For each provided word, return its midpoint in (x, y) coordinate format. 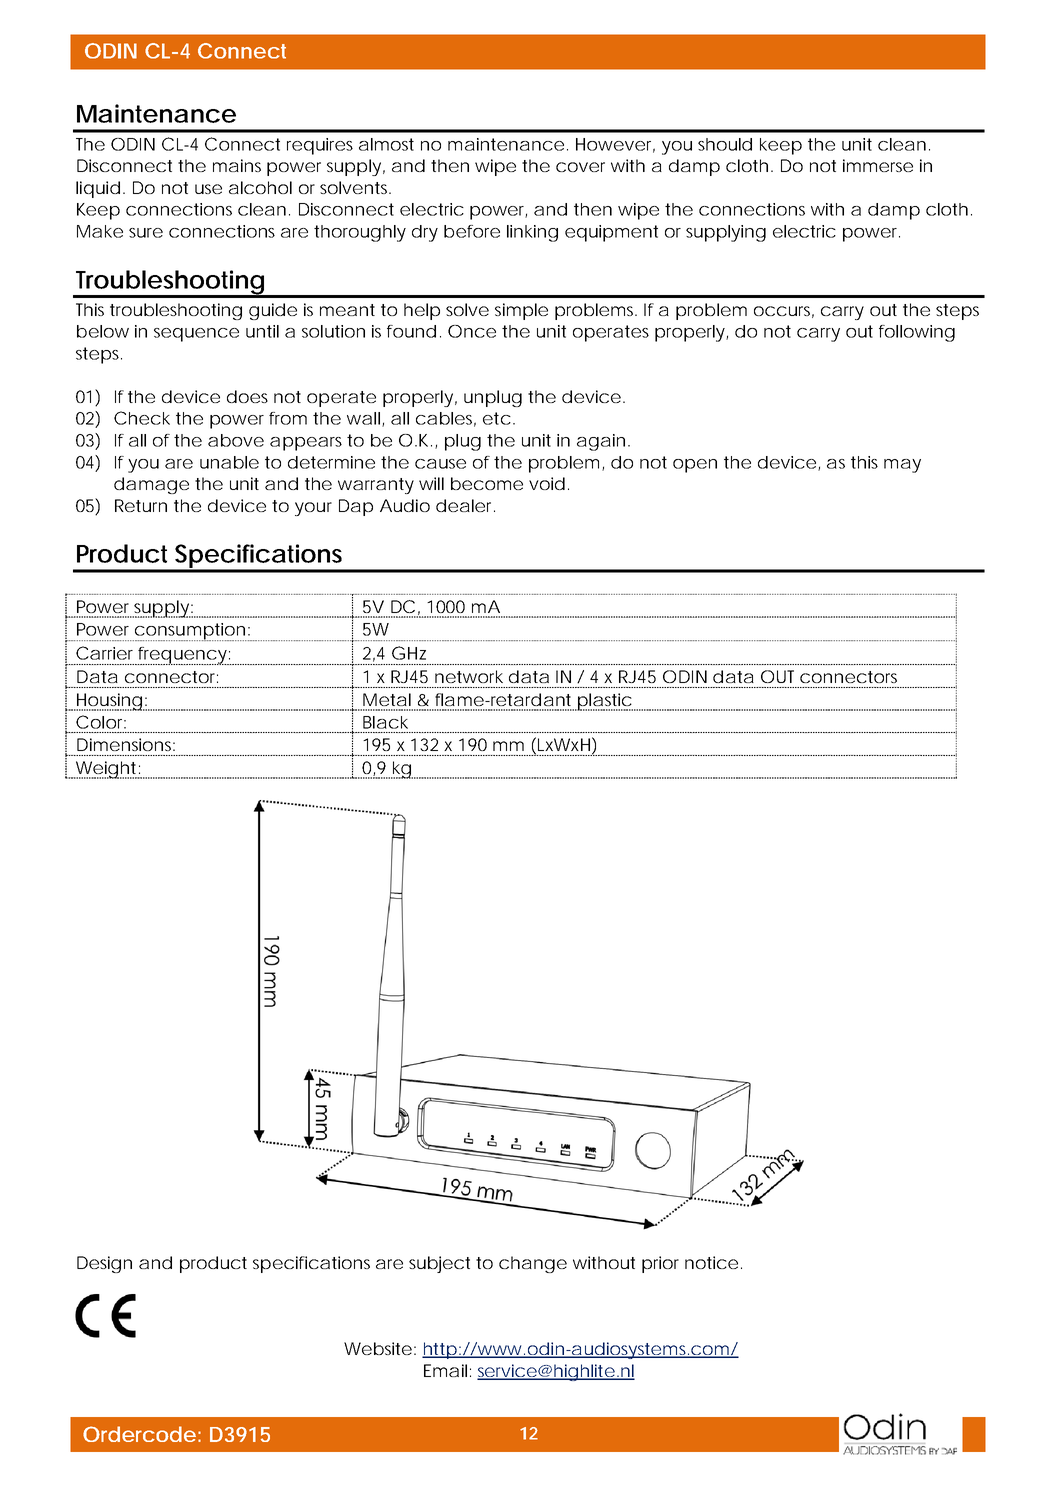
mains (237, 165)
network (469, 676)
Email (445, 1370)
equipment (611, 233)
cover (580, 167)
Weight (106, 770)
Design (104, 1264)
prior (660, 1264)
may (902, 466)
